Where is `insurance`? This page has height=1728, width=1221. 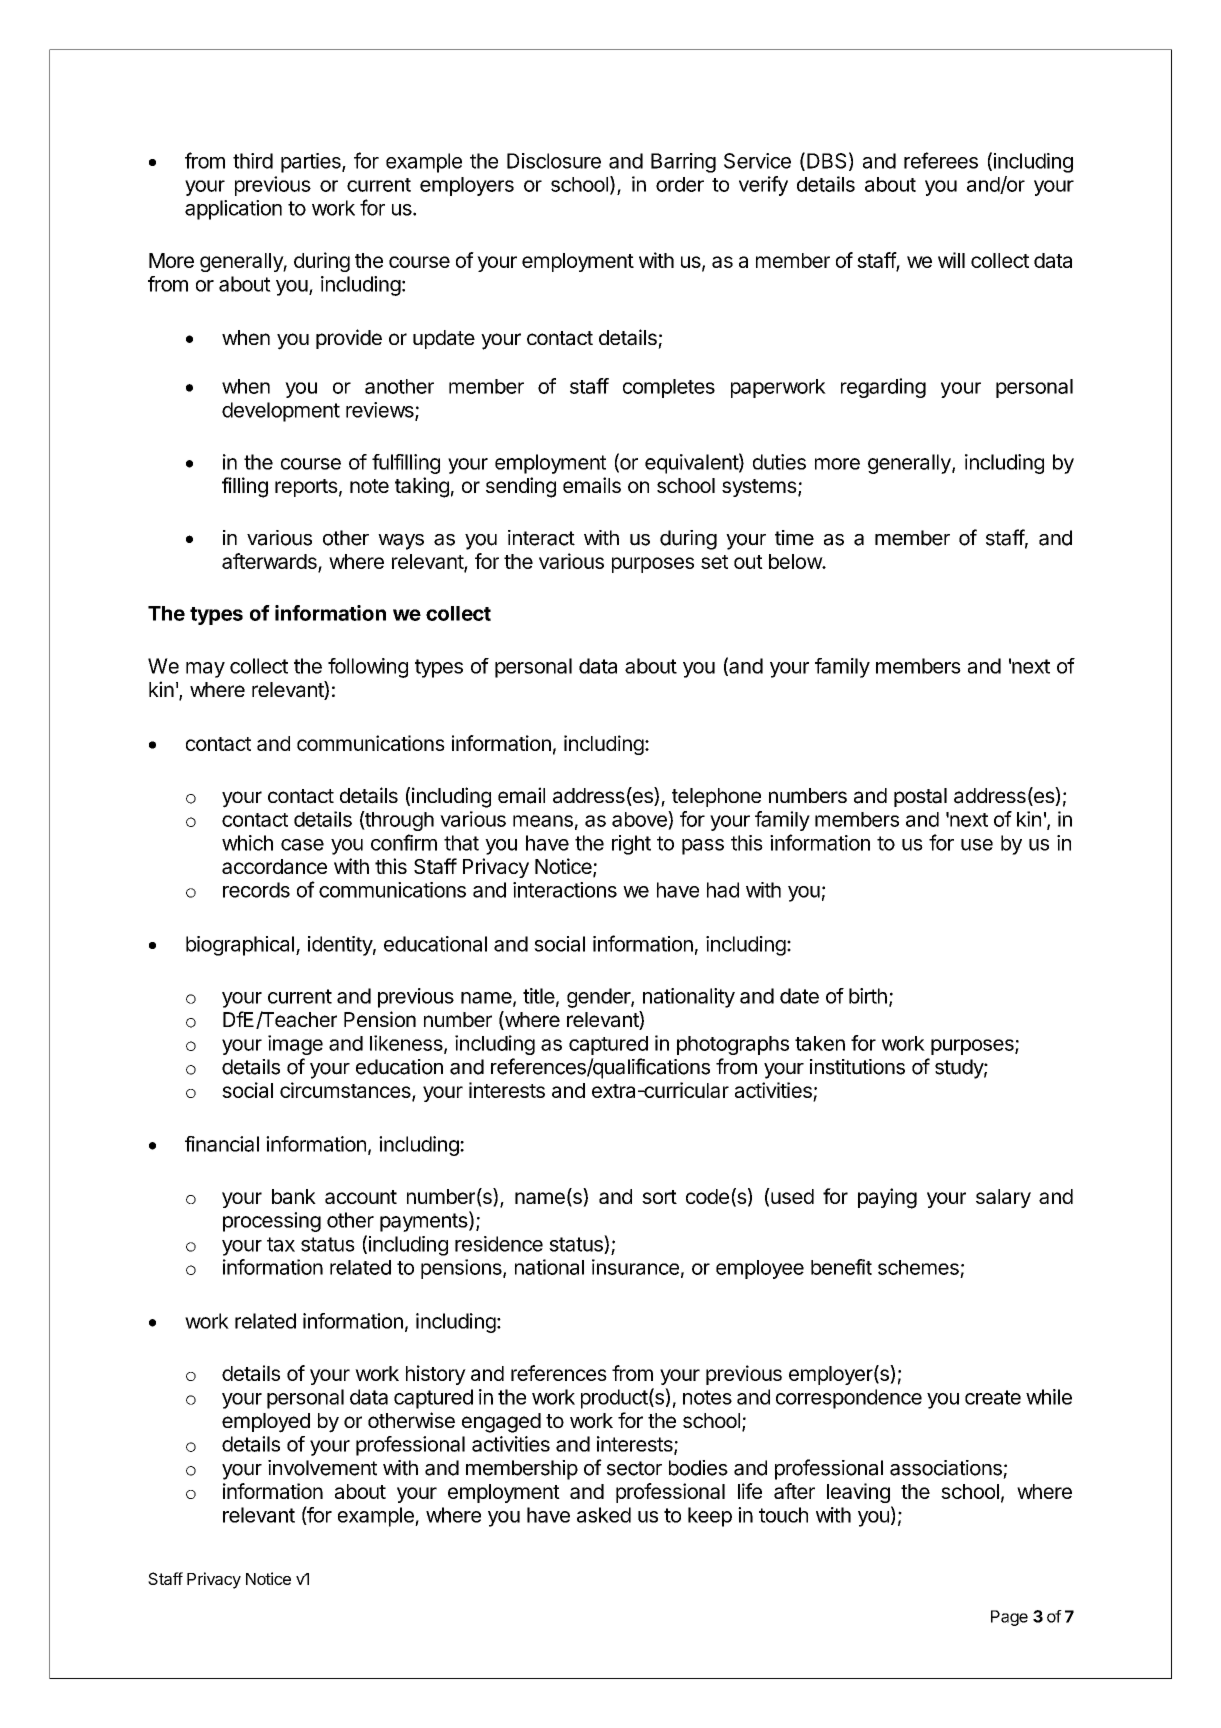 insurance is located at coordinates (635, 1267).
